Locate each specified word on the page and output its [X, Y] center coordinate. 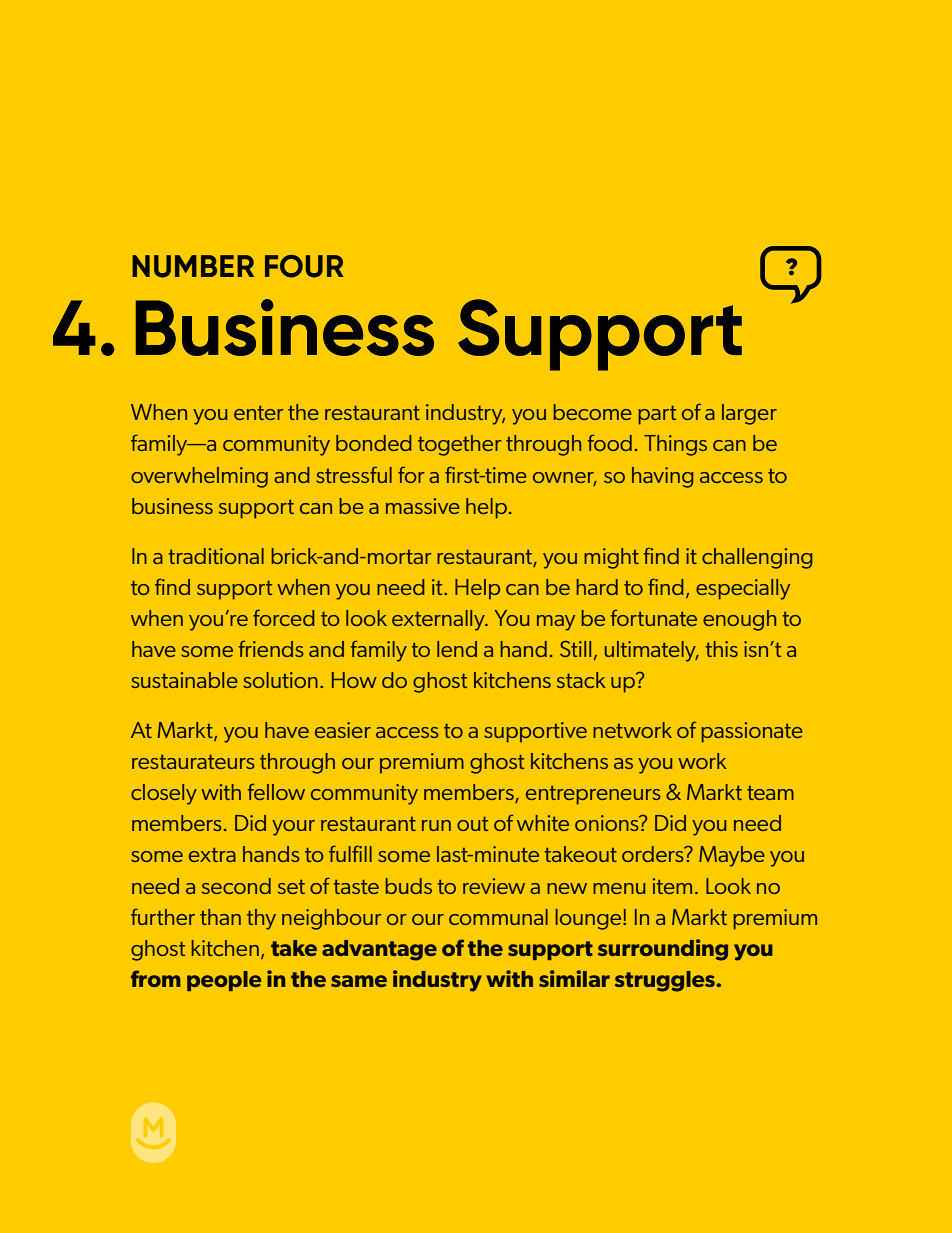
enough [739, 620]
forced [283, 617]
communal [498, 917]
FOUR [304, 266]
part [657, 415]
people [224, 981]
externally [439, 620]
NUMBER [193, 266]
